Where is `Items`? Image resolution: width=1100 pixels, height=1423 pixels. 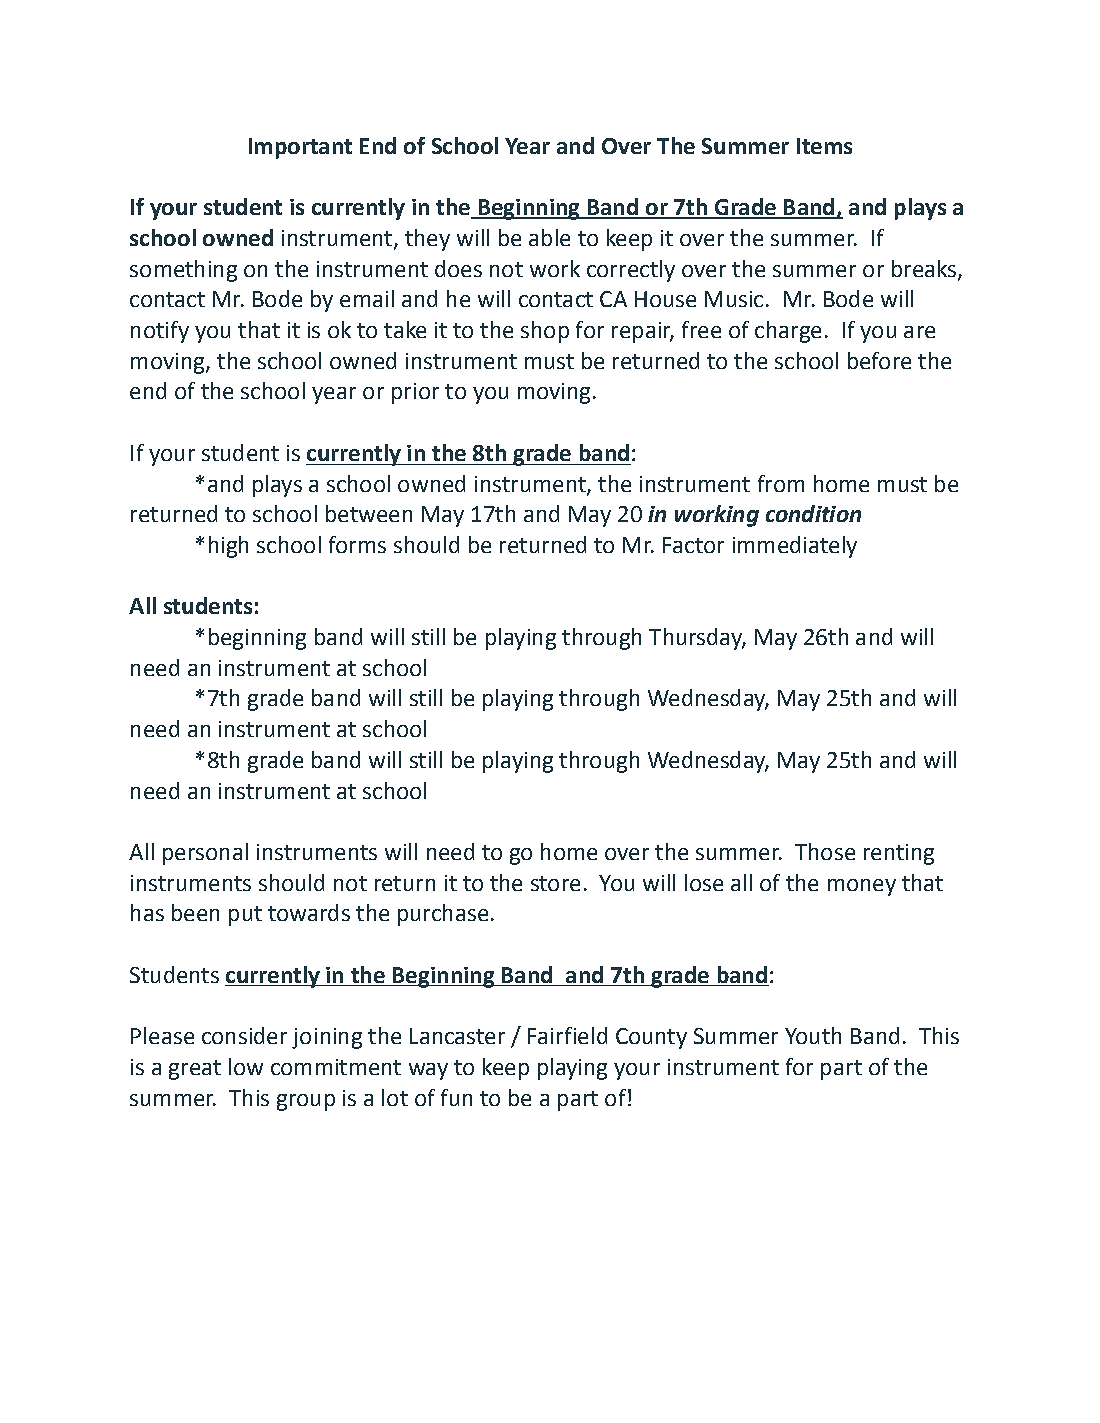
Items is located at coordinates (824, 146).
